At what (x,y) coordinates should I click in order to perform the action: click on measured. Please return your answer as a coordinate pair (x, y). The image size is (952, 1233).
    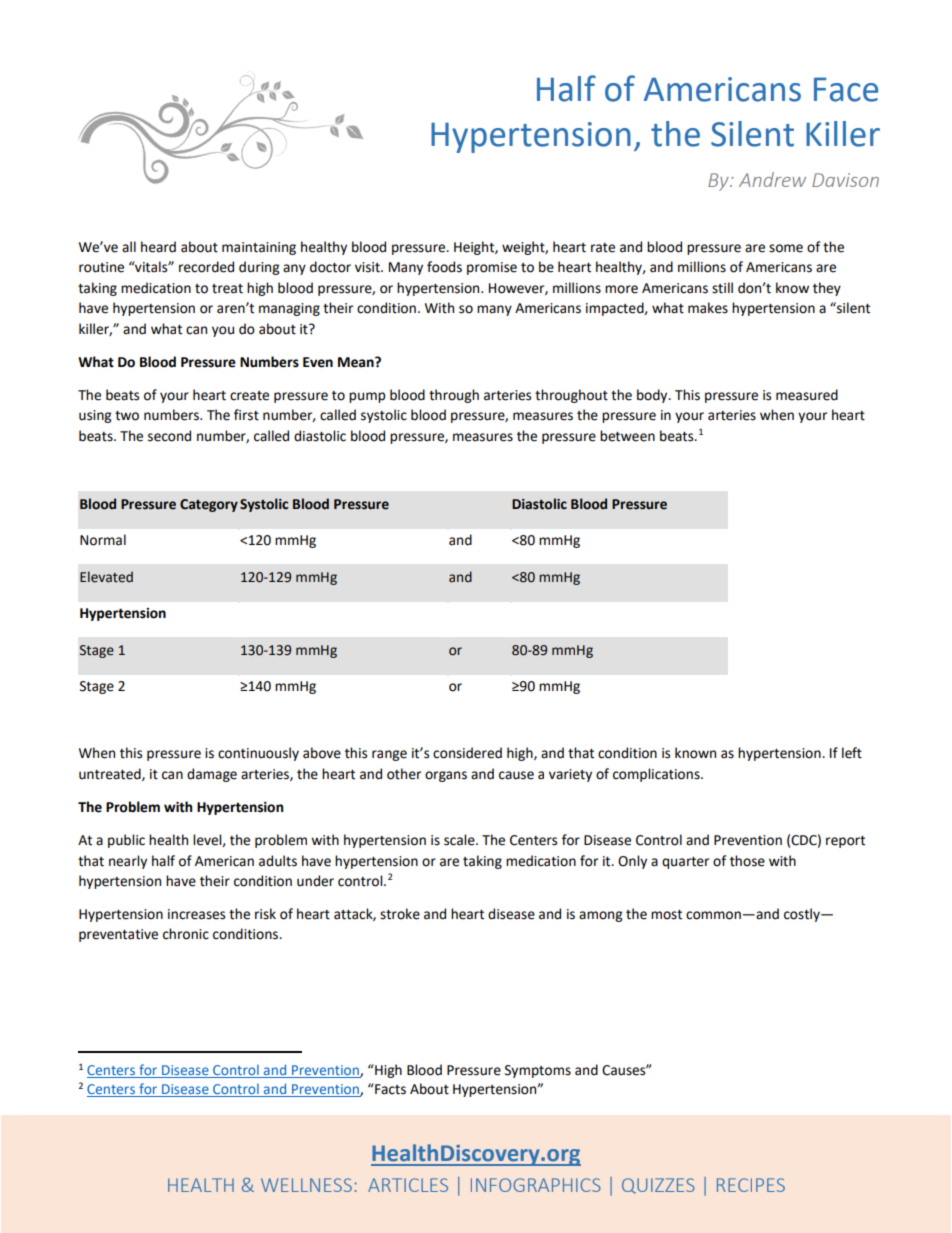
    Looking at the image, I should click on (807, 395).
